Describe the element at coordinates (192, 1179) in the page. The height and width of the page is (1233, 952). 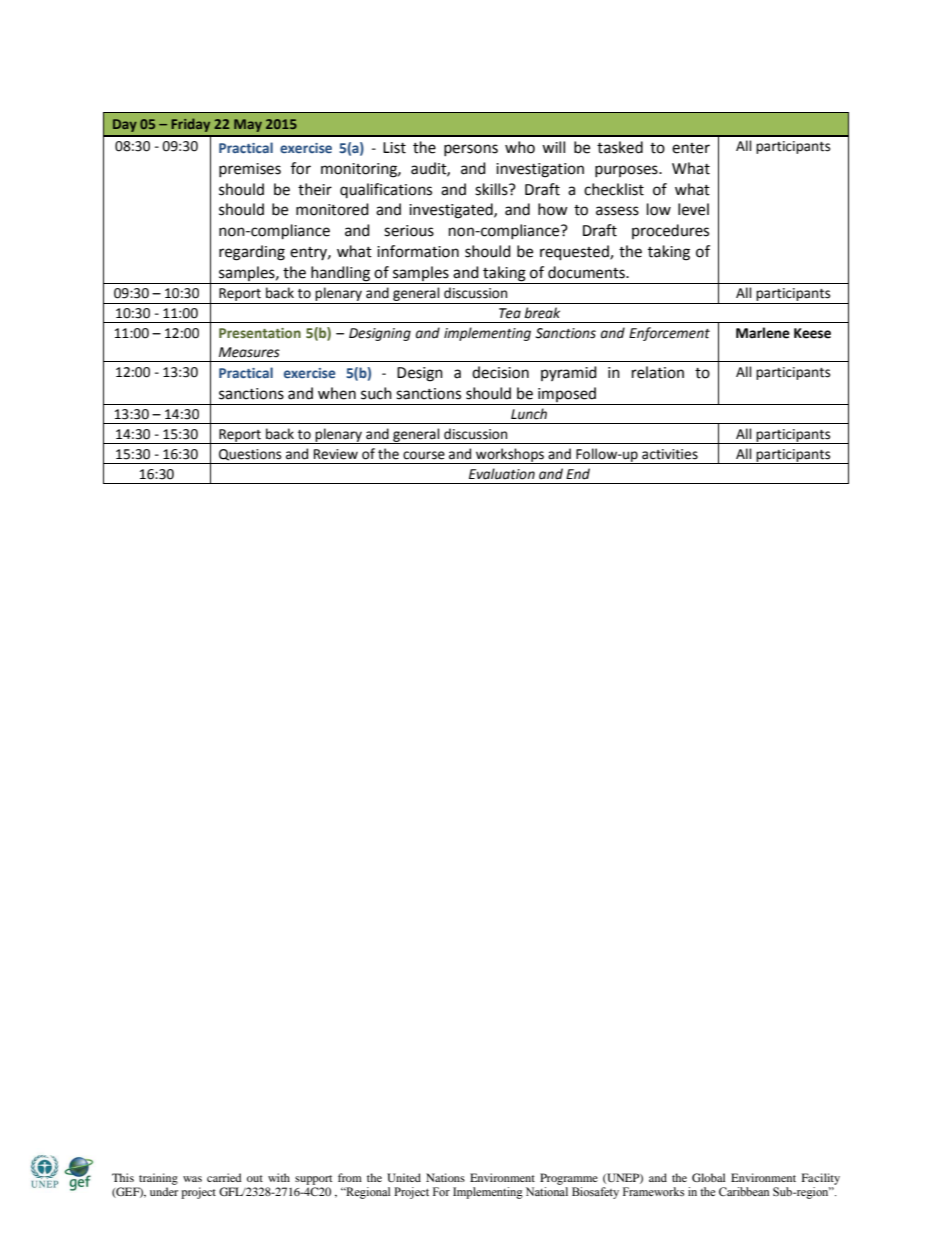
I see `was` at that location.
